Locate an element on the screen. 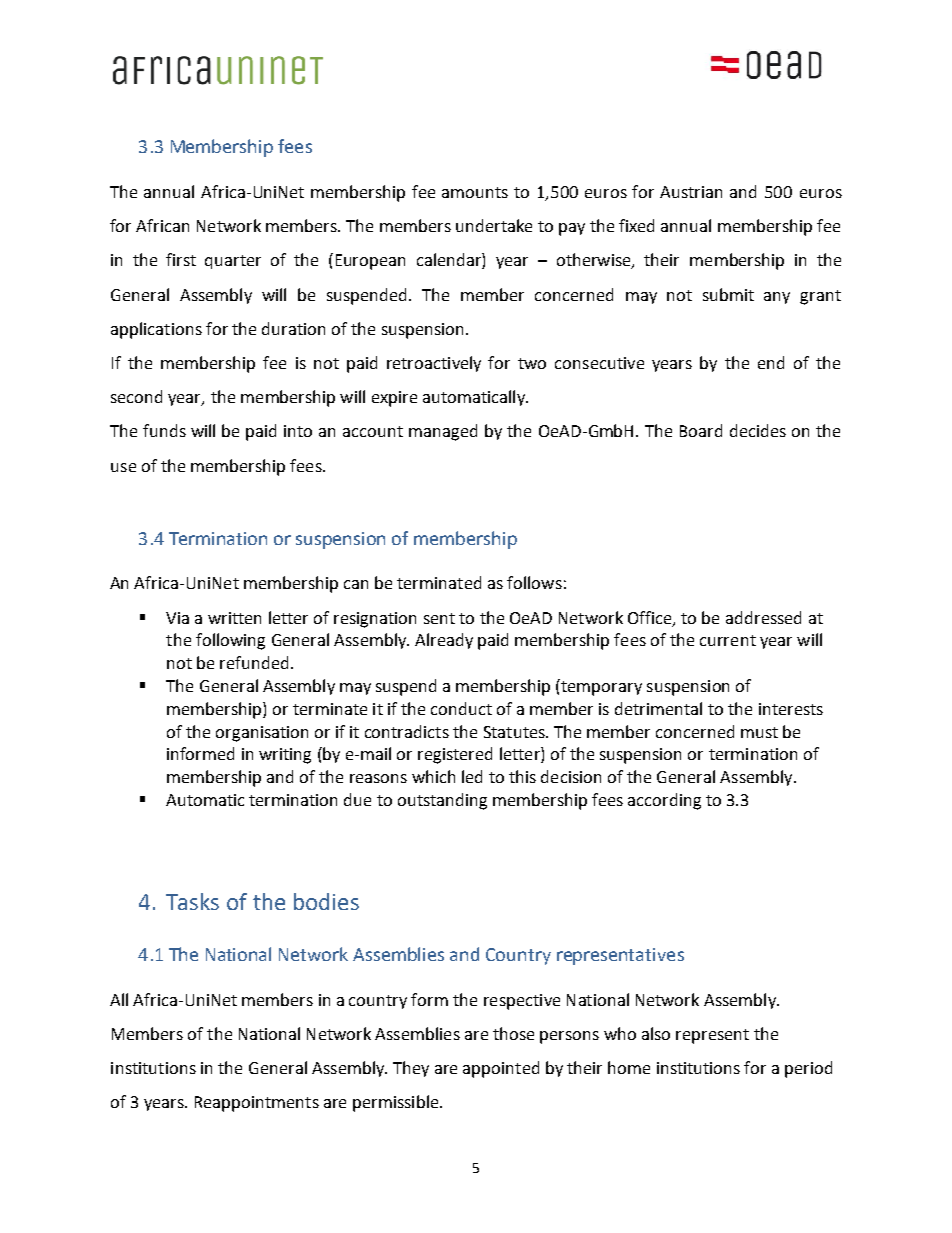 The image size is (952, 1233). permissible is located at coordinates (397, 1103).
